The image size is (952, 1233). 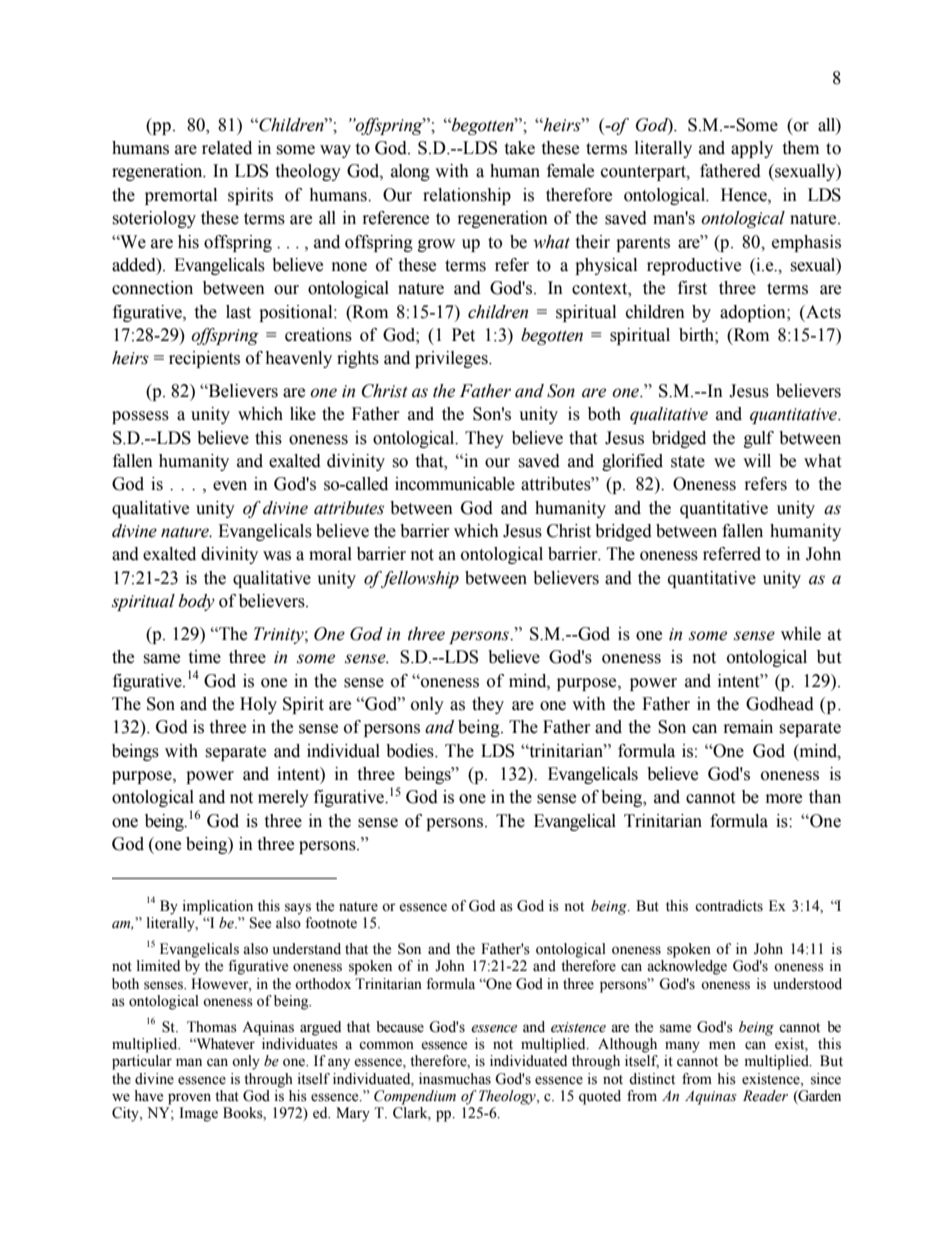 What do you see at coordinates (415, 1097) in the screenshot?
I see `Compendium` at bounding box center [415, 1097].
